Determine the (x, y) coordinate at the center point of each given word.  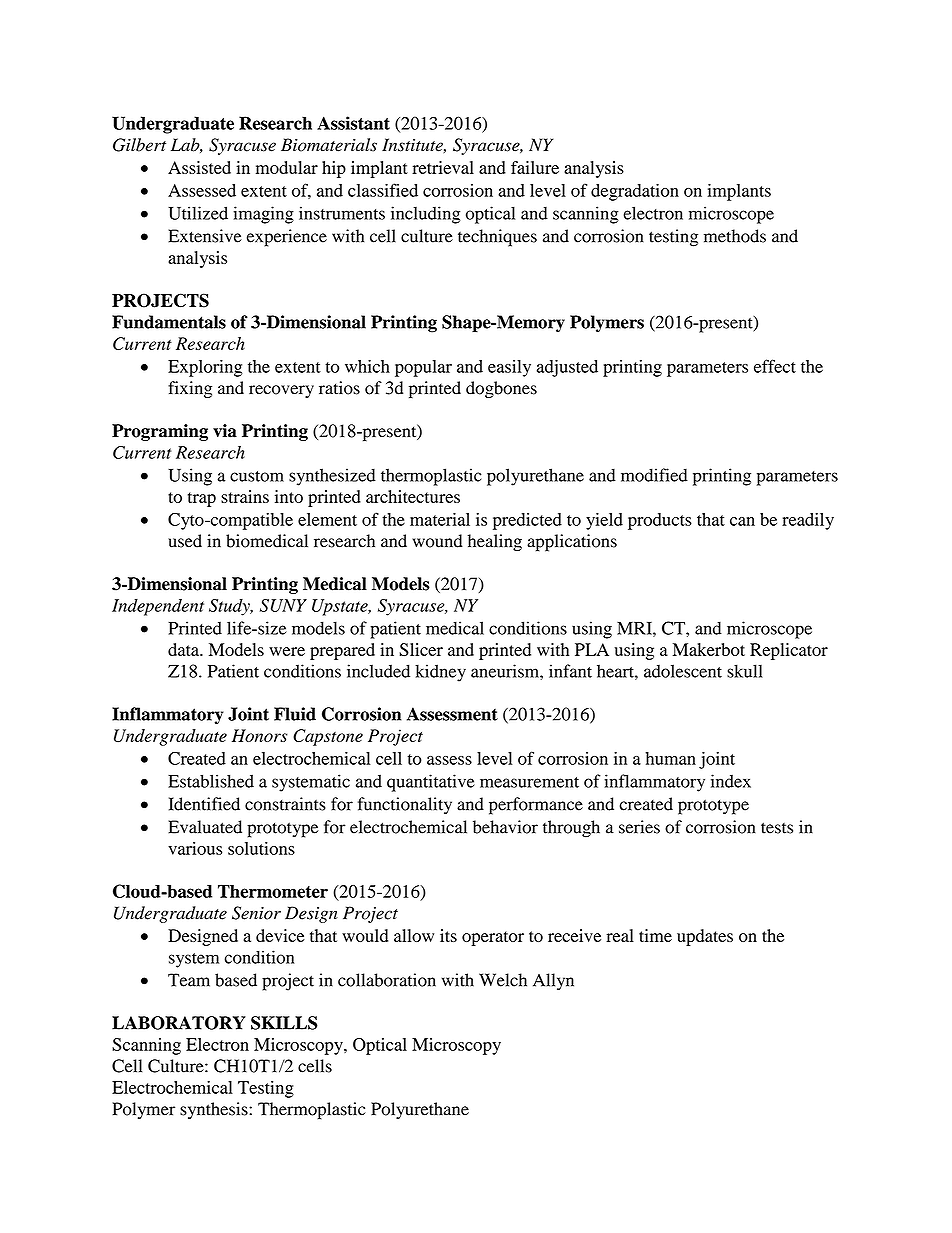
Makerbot (709, 649)
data (184, 649)
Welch (503, 980)
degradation (635, 192)
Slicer (421, 649)
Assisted (199, 167)
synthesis (215, 1110)
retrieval (443, 167)
